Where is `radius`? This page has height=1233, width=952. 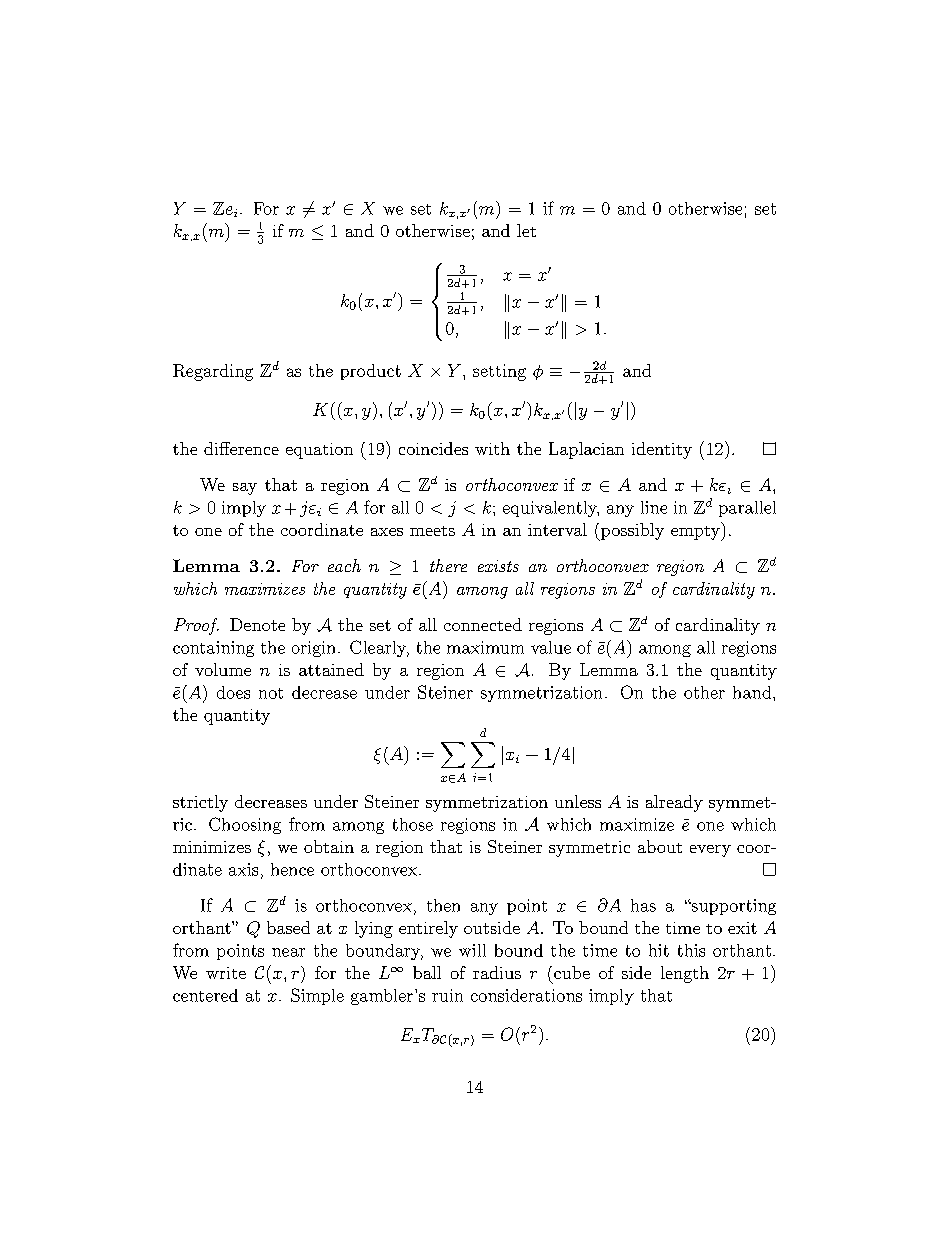
radius is located at coordinates (497, 972).
